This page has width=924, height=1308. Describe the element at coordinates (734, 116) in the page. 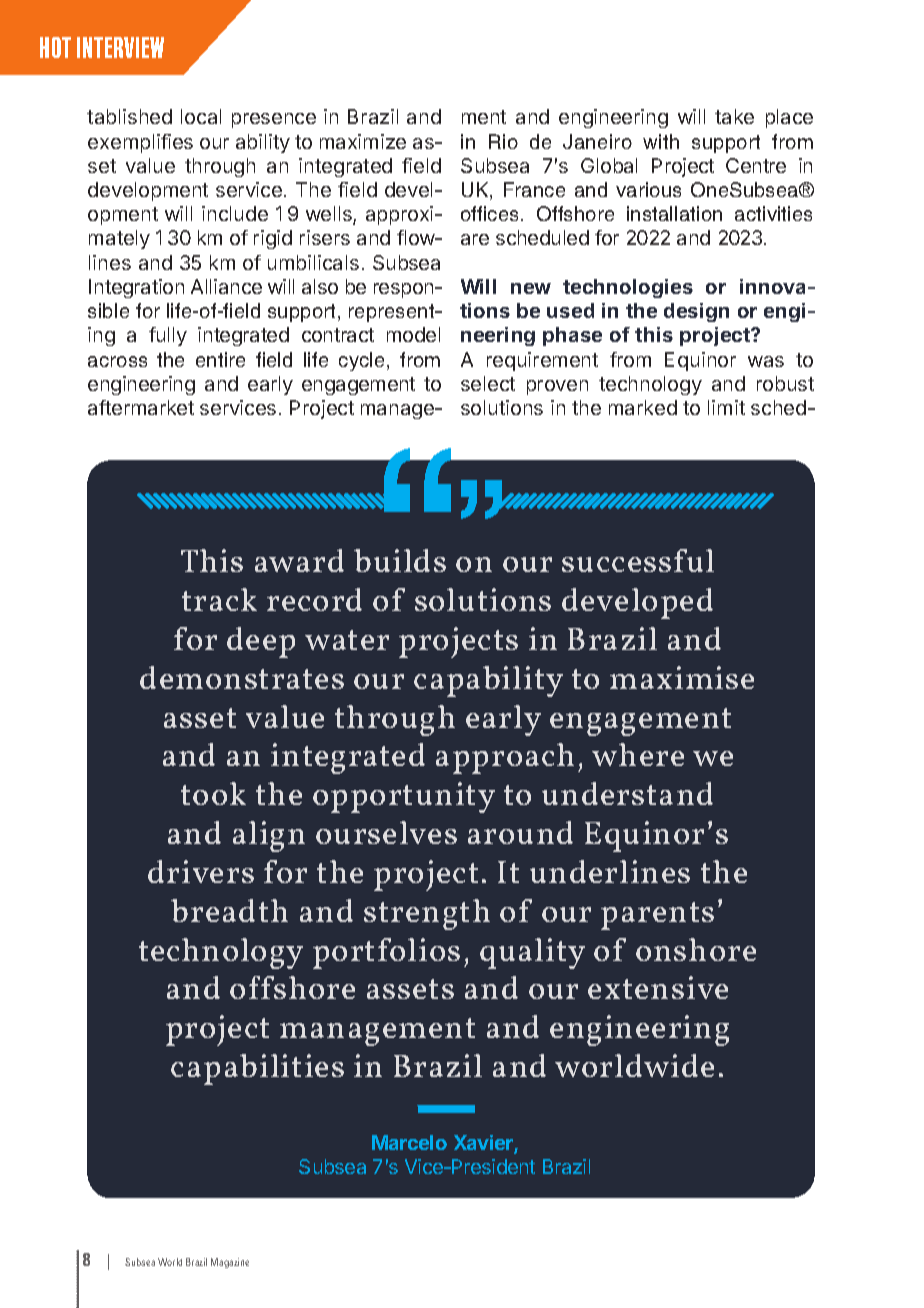

I see `take` at that location.
